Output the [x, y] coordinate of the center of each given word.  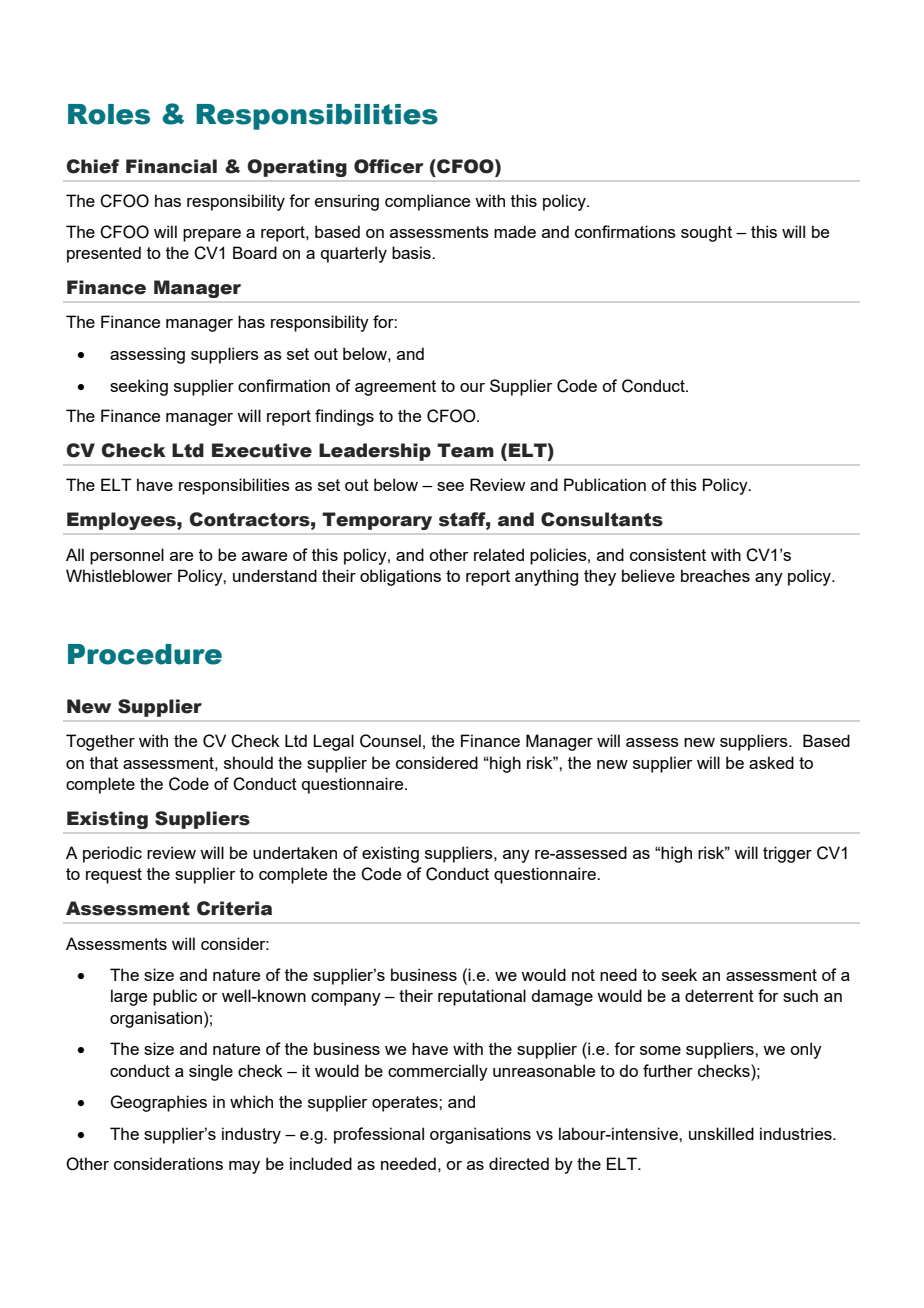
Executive [262, 450]
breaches [715, 575]
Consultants [602, 519]
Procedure [145, 654]
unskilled [721, 1133]
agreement [395, 388]
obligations [400, 577]
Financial [171, 166]
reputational [482, 997]
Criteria [234, 908]
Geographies [158, 1103]
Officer [388, 166]
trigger [787, 854]
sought [706, 233]
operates [406, 1104]
